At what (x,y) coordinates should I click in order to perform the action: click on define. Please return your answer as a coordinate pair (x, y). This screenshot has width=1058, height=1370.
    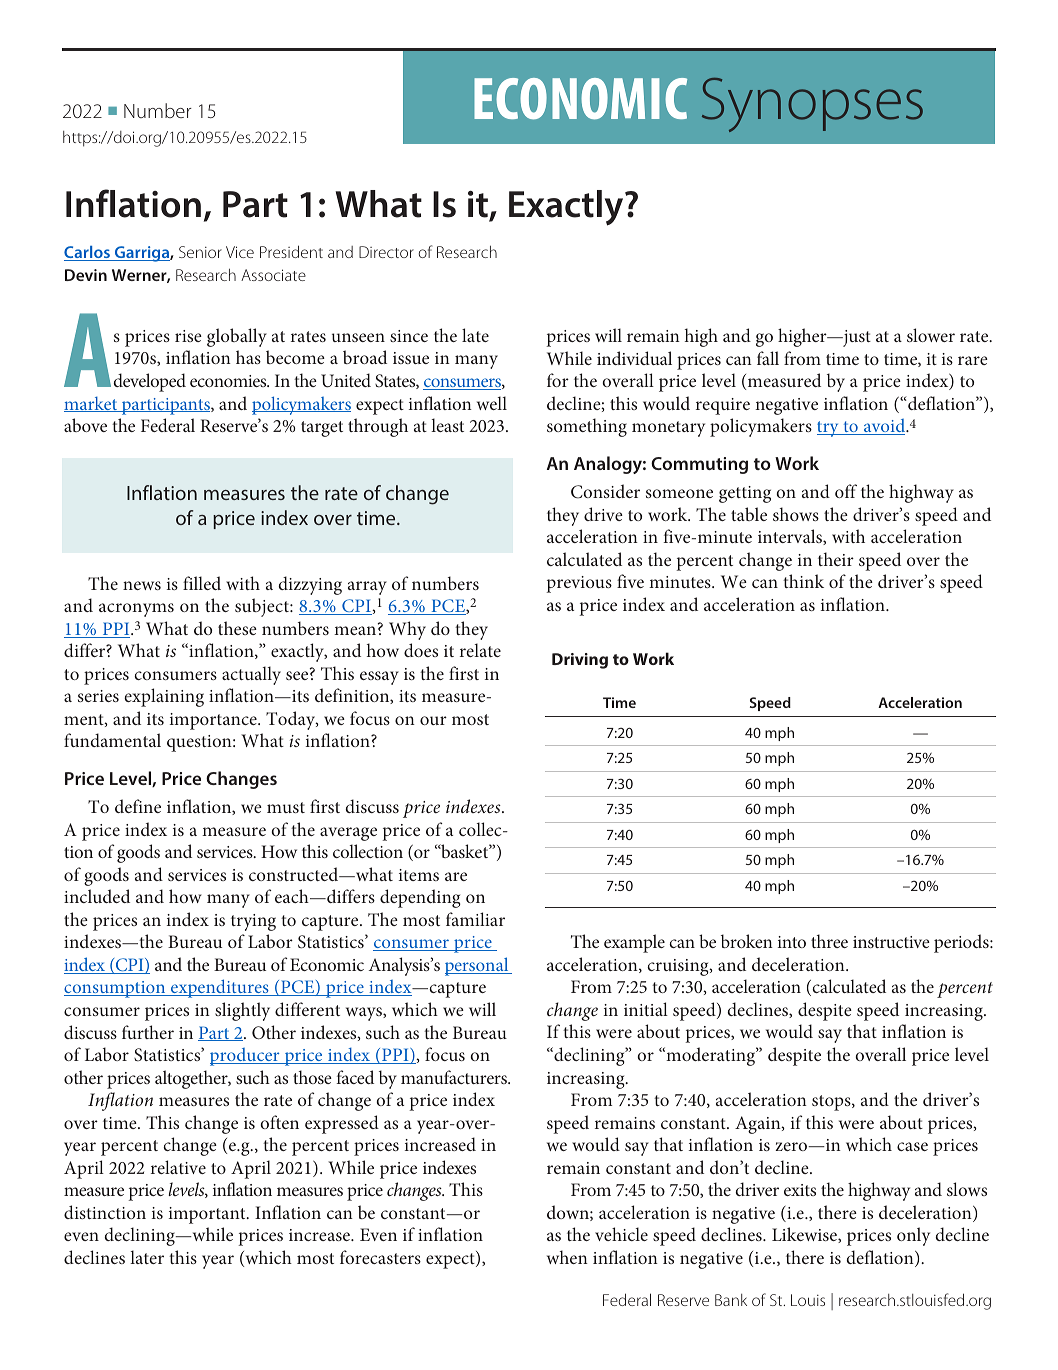
    Looking at the image, I should click on (138, 806).
